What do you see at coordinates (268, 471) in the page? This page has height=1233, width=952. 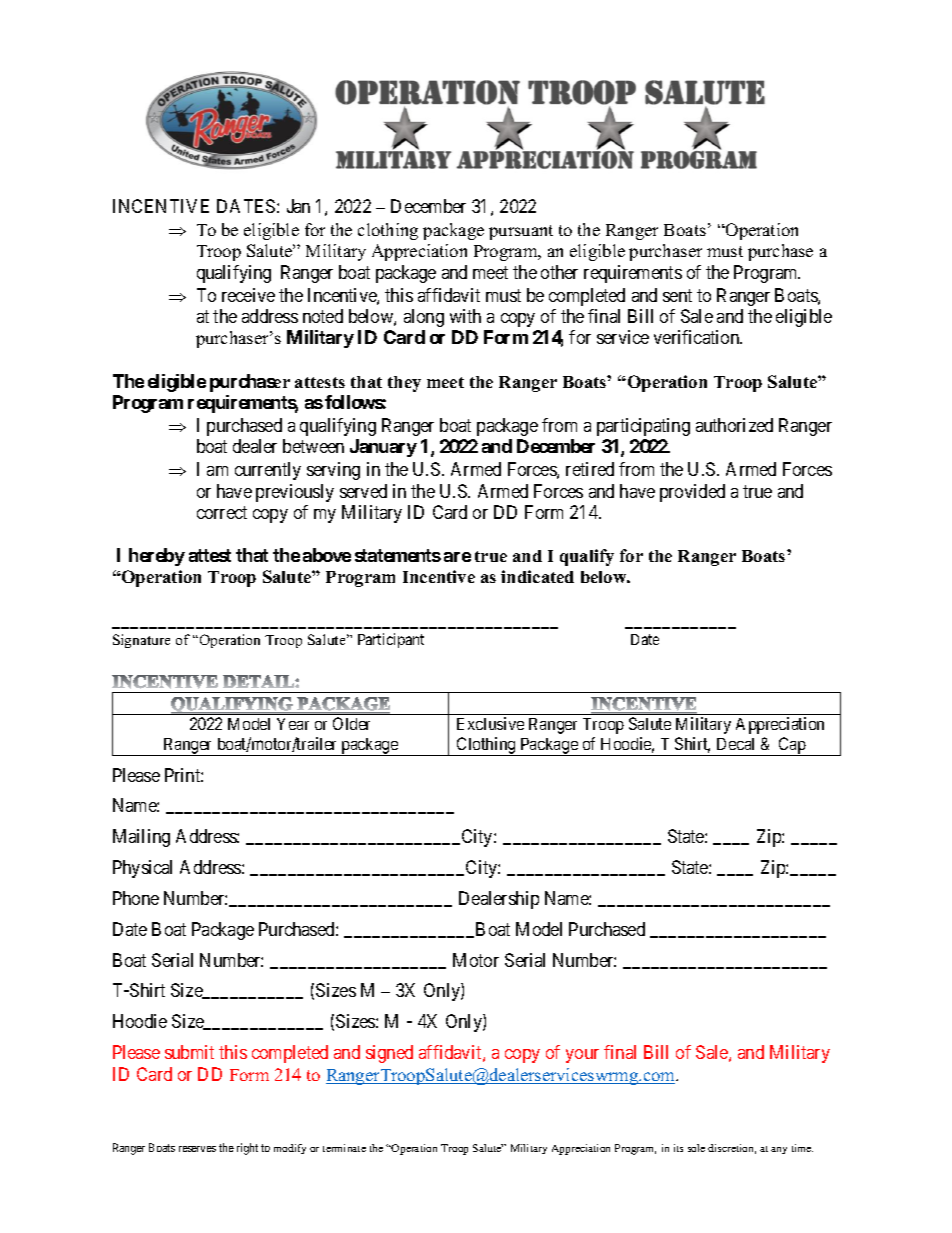 I see `currently` at bounding box center [268, 471].
